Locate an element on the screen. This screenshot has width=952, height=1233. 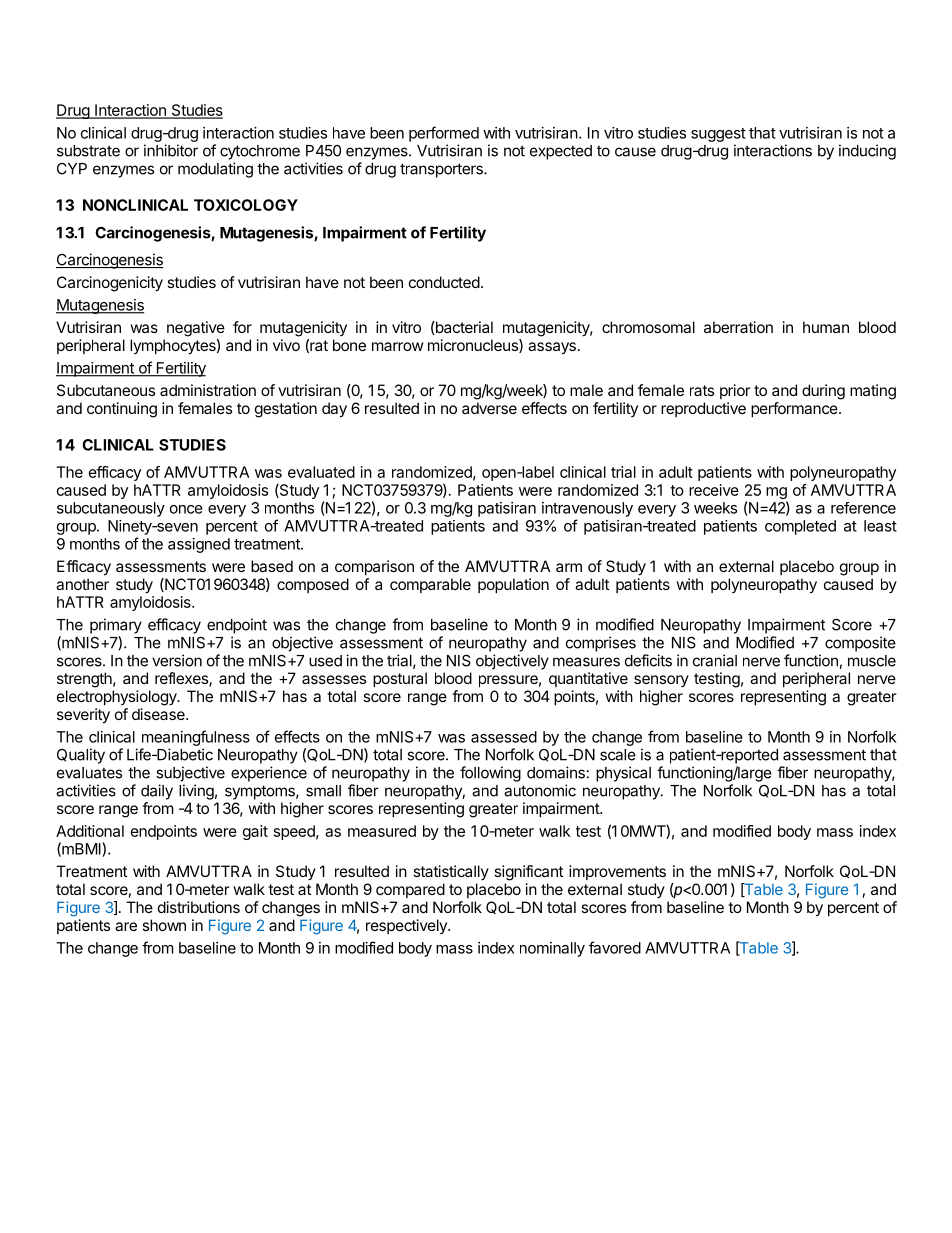
inhibitor is located at coordinates (171, 150).
